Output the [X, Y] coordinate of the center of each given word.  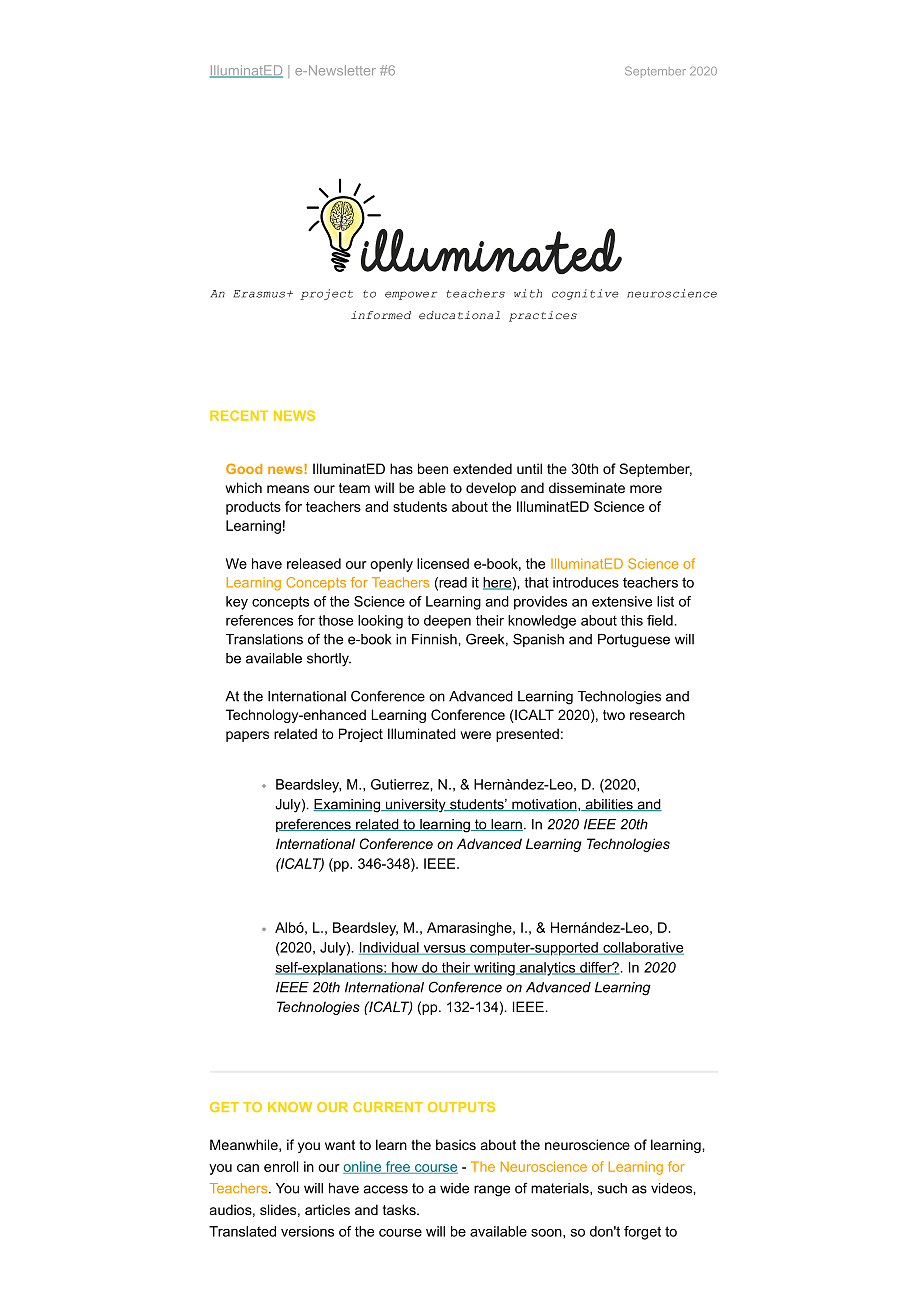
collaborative [642, 948]
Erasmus [260, 294]
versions [307, 1231]
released [314, 563]
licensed [443, 563]
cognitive [585, 294]
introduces [586, 582]
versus [444, 950]
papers [247, 736]
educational [459, 315]
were [476, 735]
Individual [390, 948]
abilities [609, 805]
